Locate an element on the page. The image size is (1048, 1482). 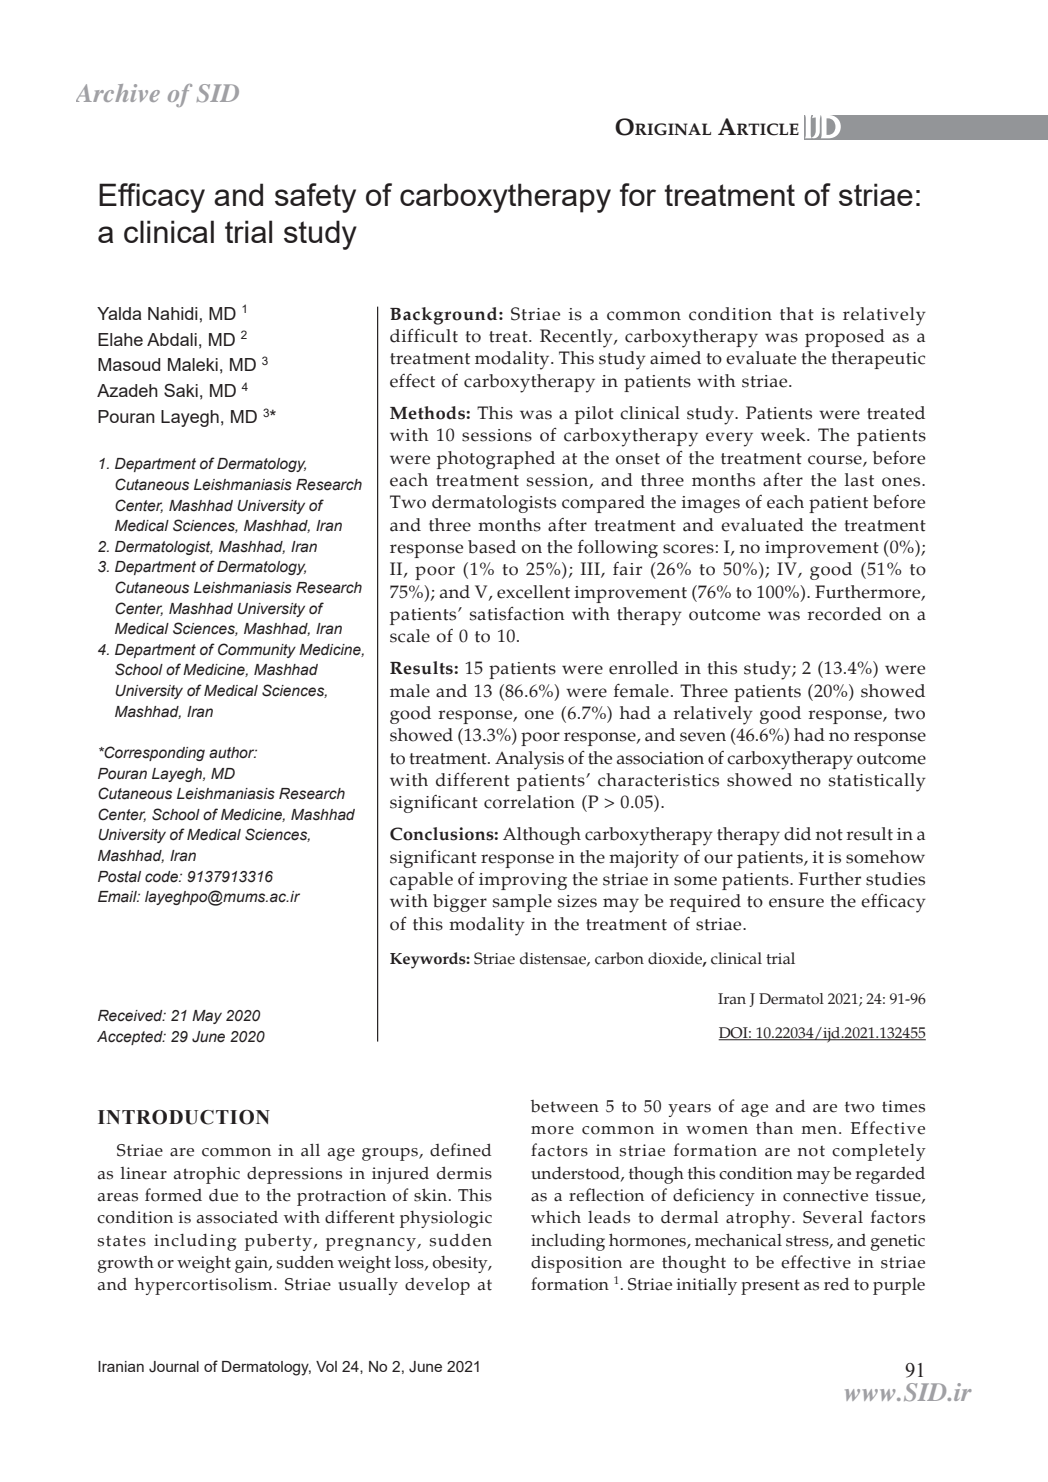
Journal is located at coordinates (174, 1367).
